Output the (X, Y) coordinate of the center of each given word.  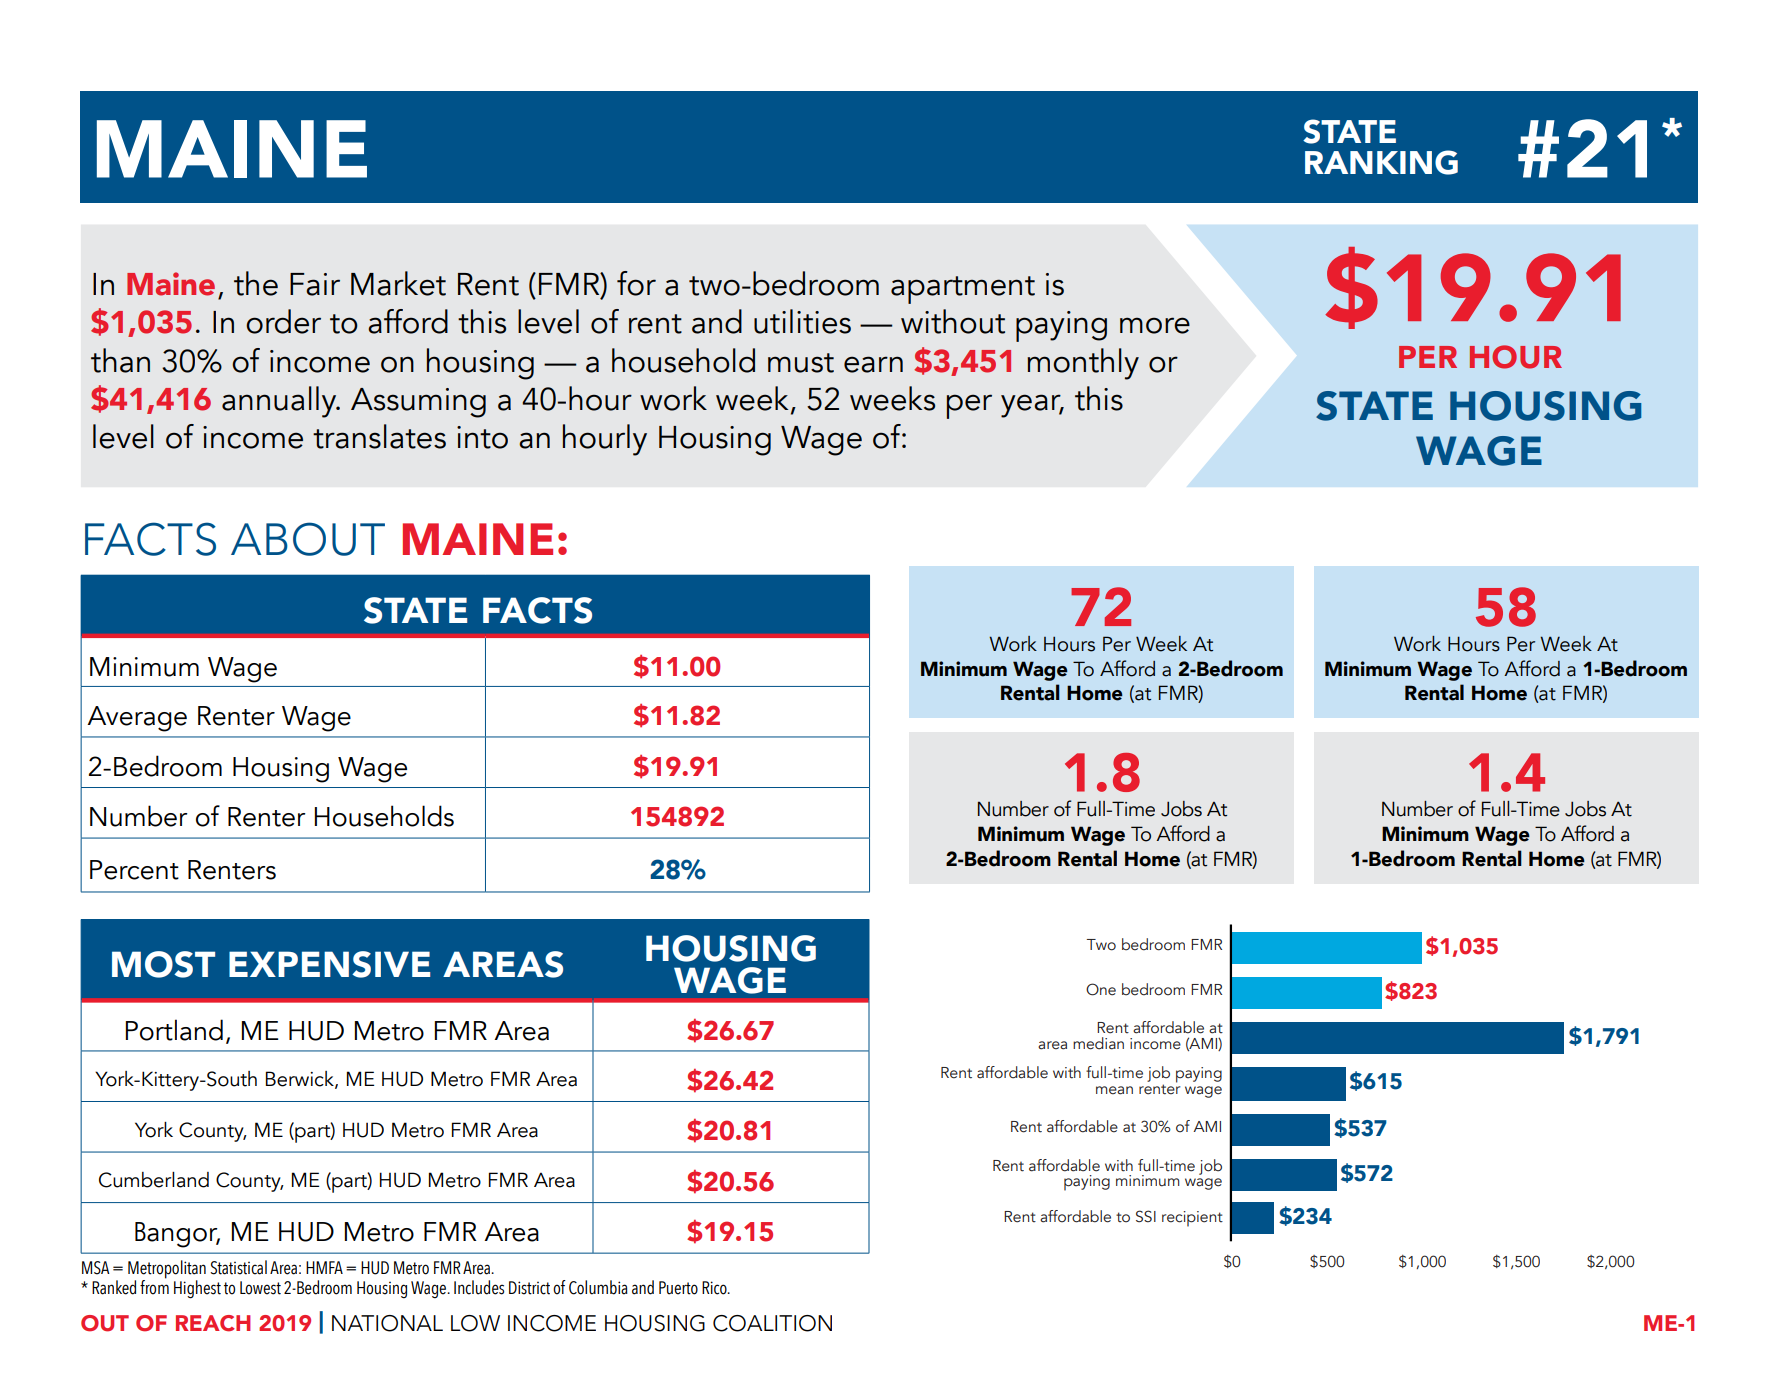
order (283, 321)
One (1101, 989)
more (1155, 325)
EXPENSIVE (329, 964)
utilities (802, 321)
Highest (197, 1289)
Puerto (678, 1288)
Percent (134, 870)
